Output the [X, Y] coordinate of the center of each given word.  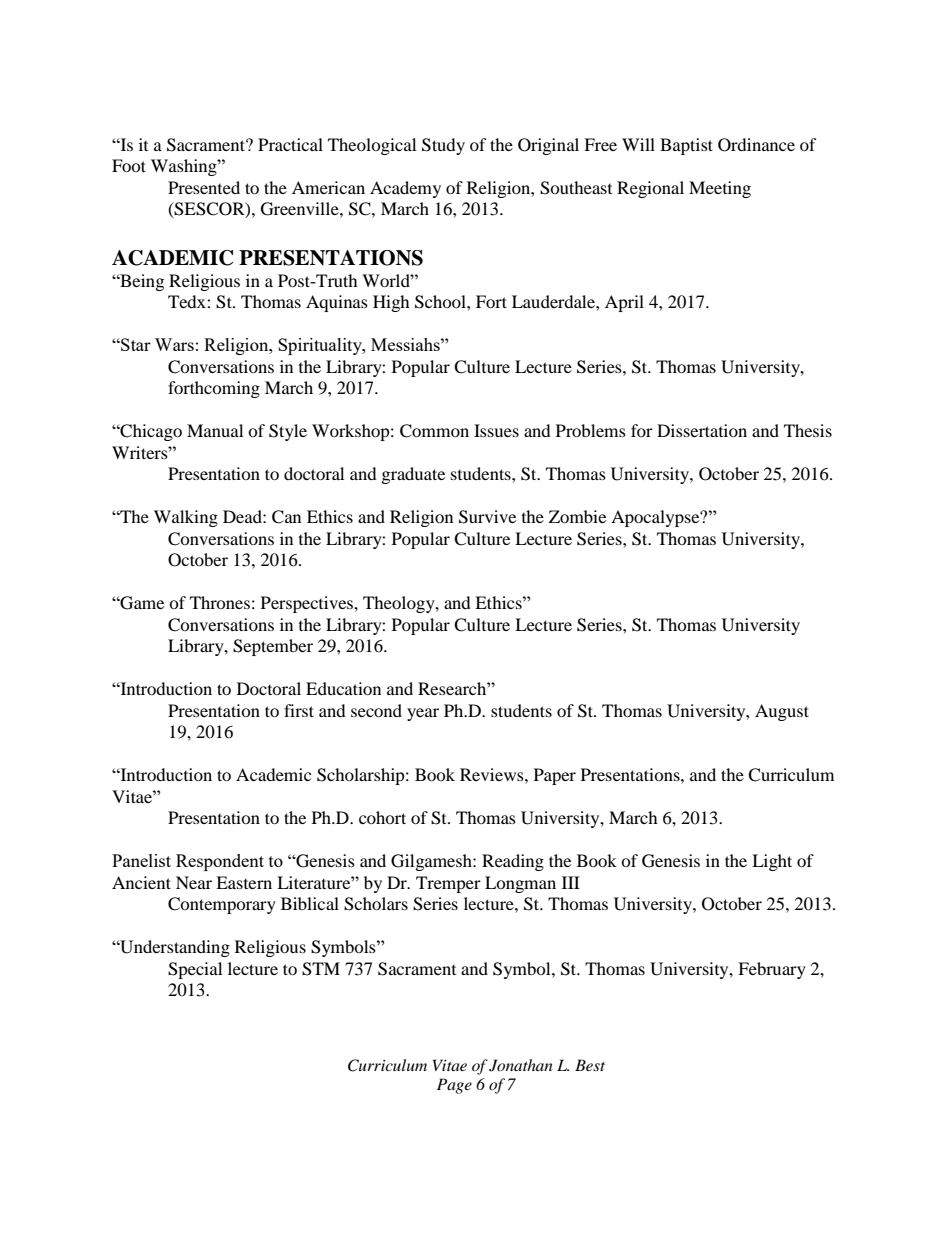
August [782, 712]
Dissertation [702, 430]
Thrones [220, 602]
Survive [487, 517]
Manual [215, 430]
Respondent [220, 862]
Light [772, 862]
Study [443, 146]
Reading [513, 862]
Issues [496, 430]
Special [195, 970]
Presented [204, 187]
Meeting [720, 189]
